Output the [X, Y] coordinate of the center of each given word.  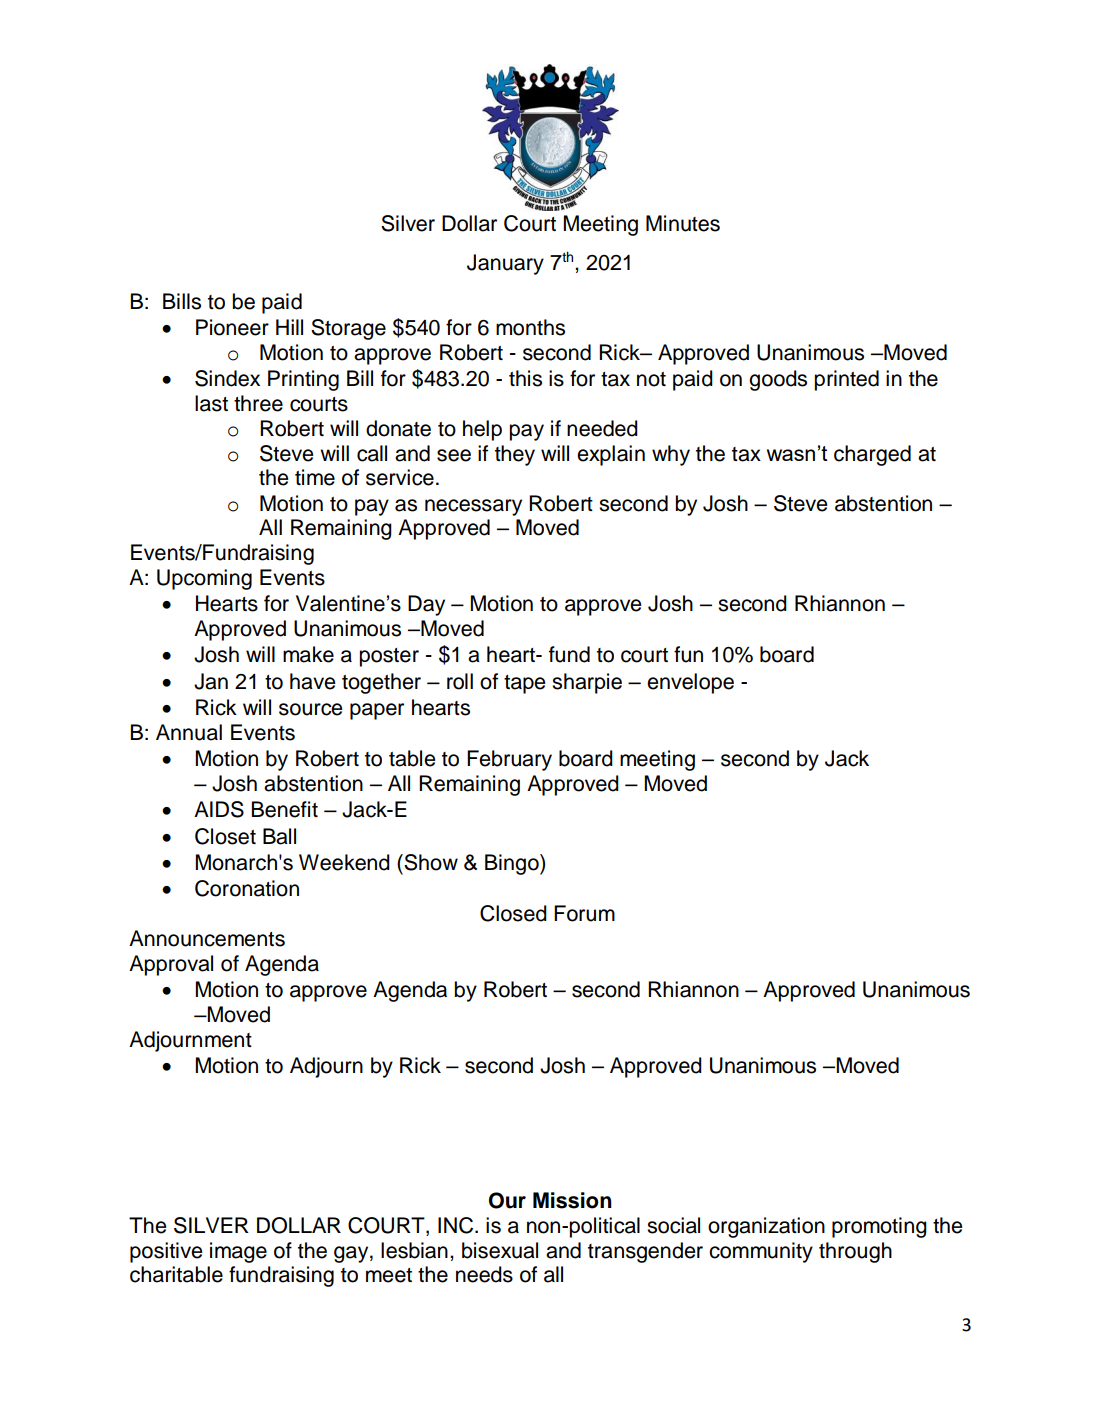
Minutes [683, 223]
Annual [189, 732]
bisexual [500, 1250]
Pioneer [232, 327]
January [505, 264]
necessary [473, 507]
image [238, 1252]
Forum [584, 913]
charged [872, 455]
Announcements [207, 938]
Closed [513, 913]
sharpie [587, 683]
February [509, 760]
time [315, 477]
